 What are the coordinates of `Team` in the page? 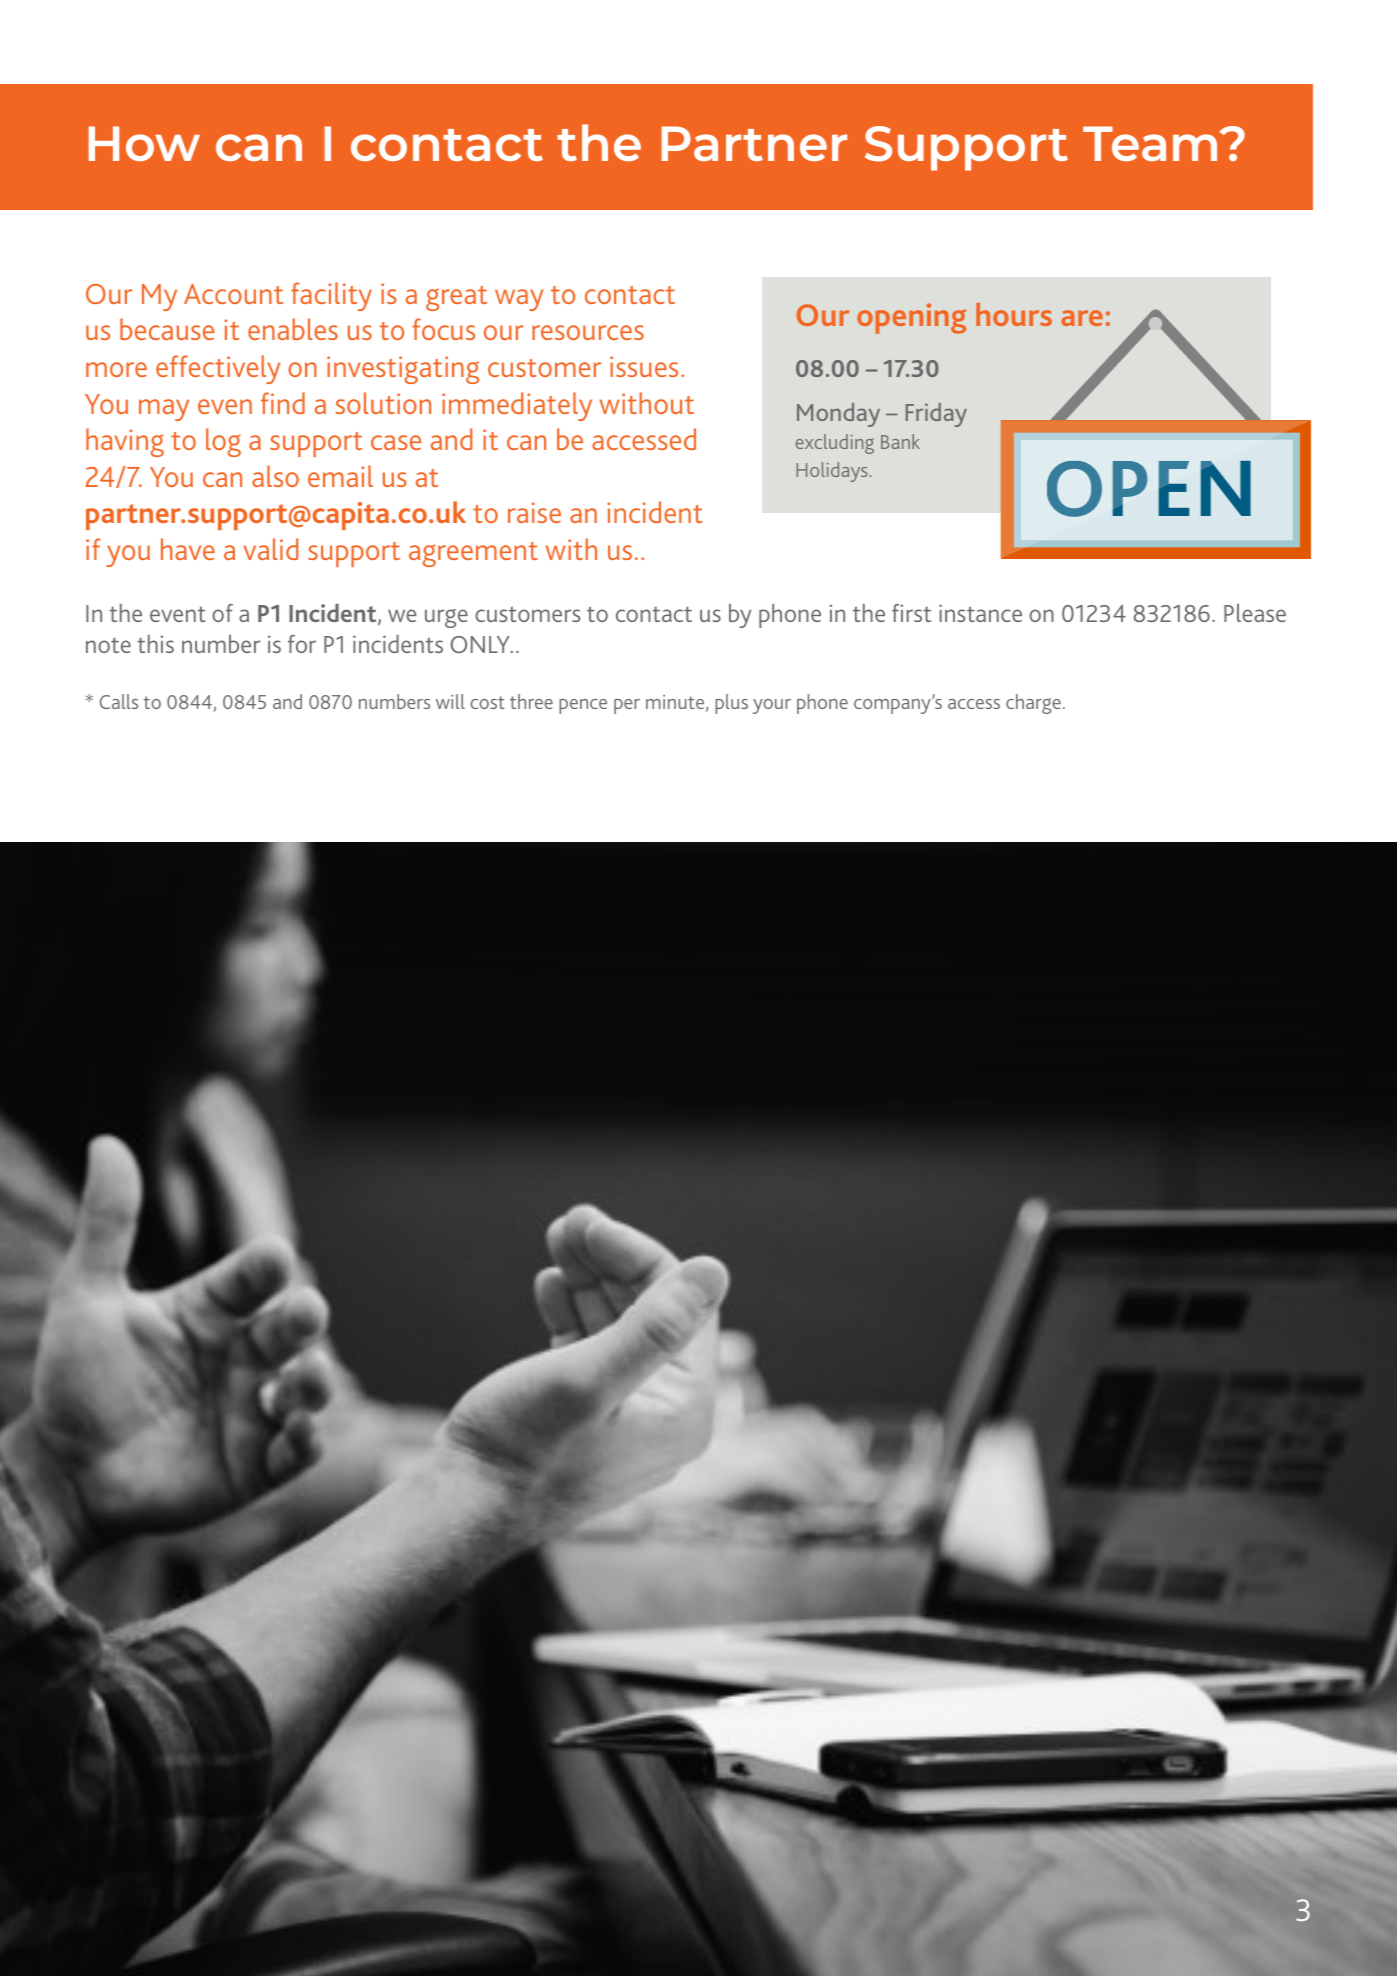 It's located at (1152, 143).
